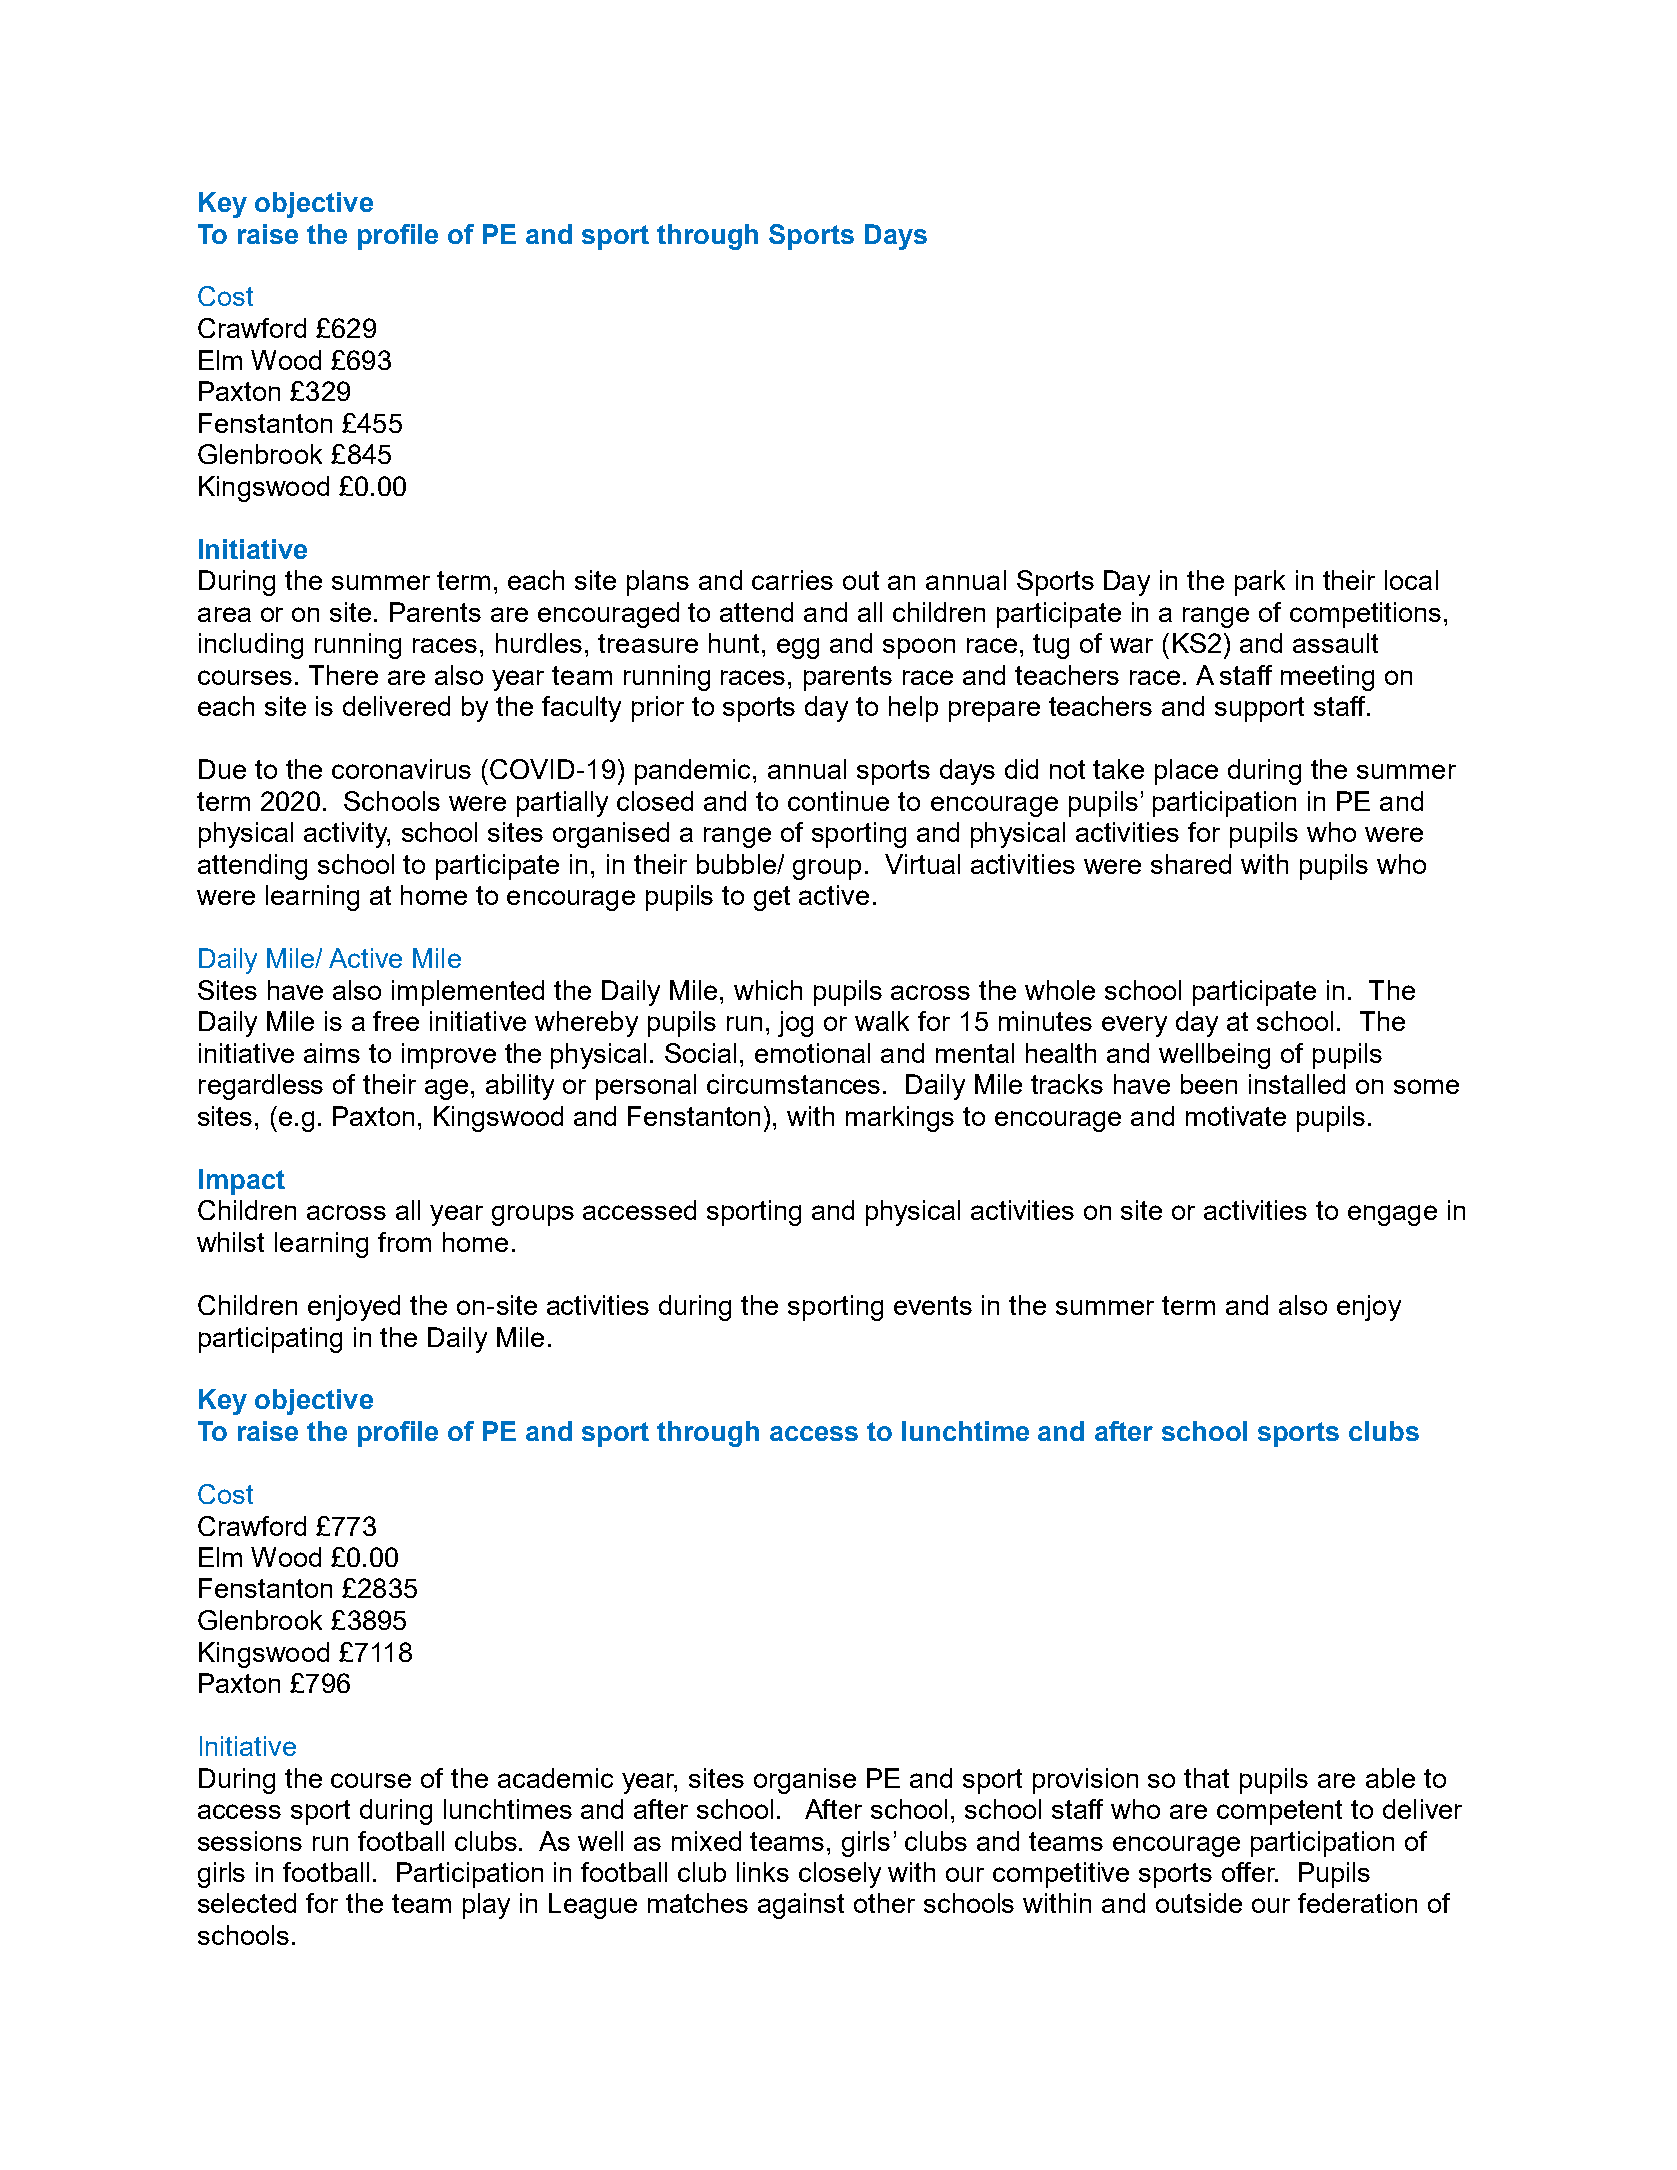  What do you see at coordinates (933, 1305) in the screenshot?
I see `events` at bounding box center [933, 1305].
